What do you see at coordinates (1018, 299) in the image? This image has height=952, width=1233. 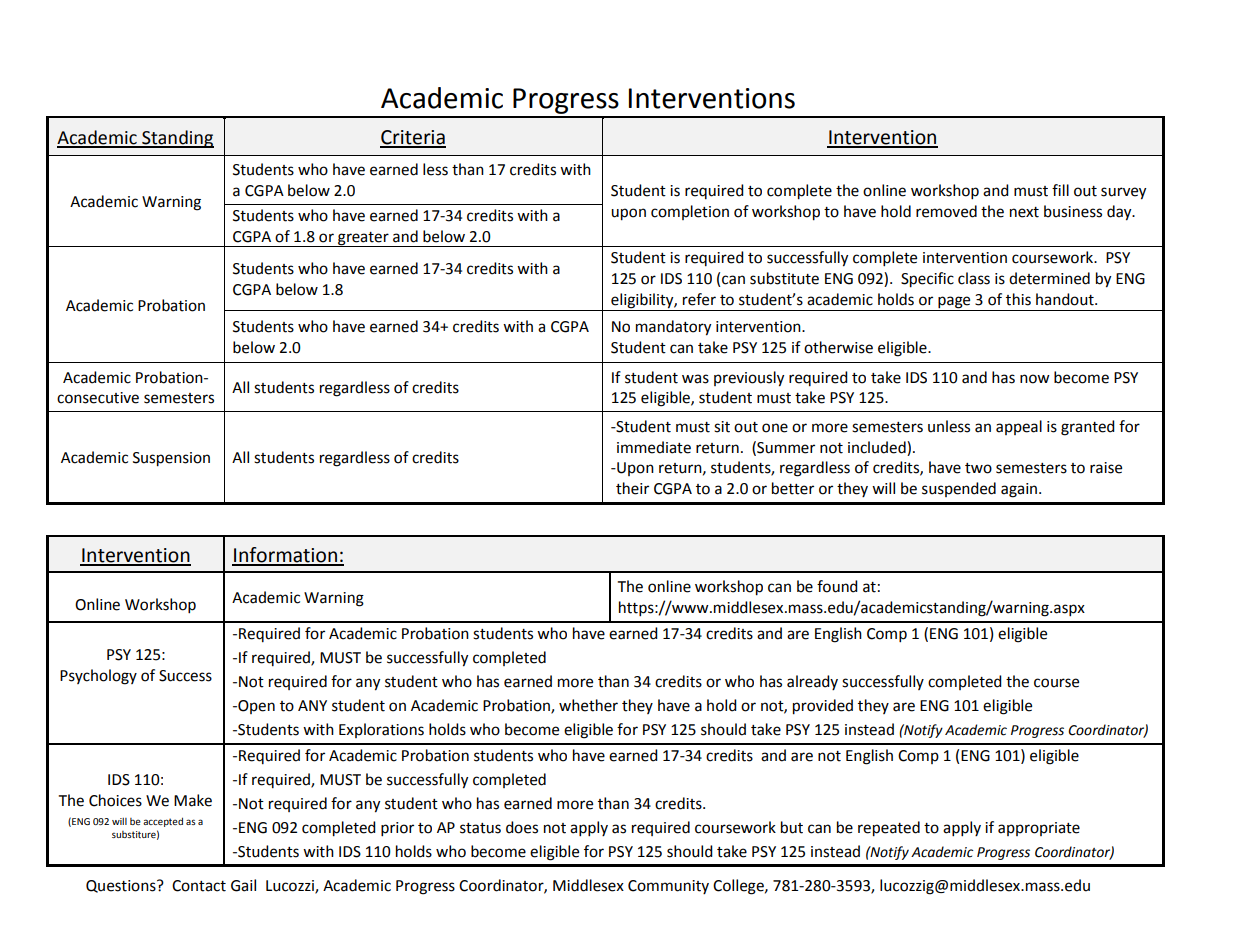 I see `this` at bounding box center [1018, 299].
